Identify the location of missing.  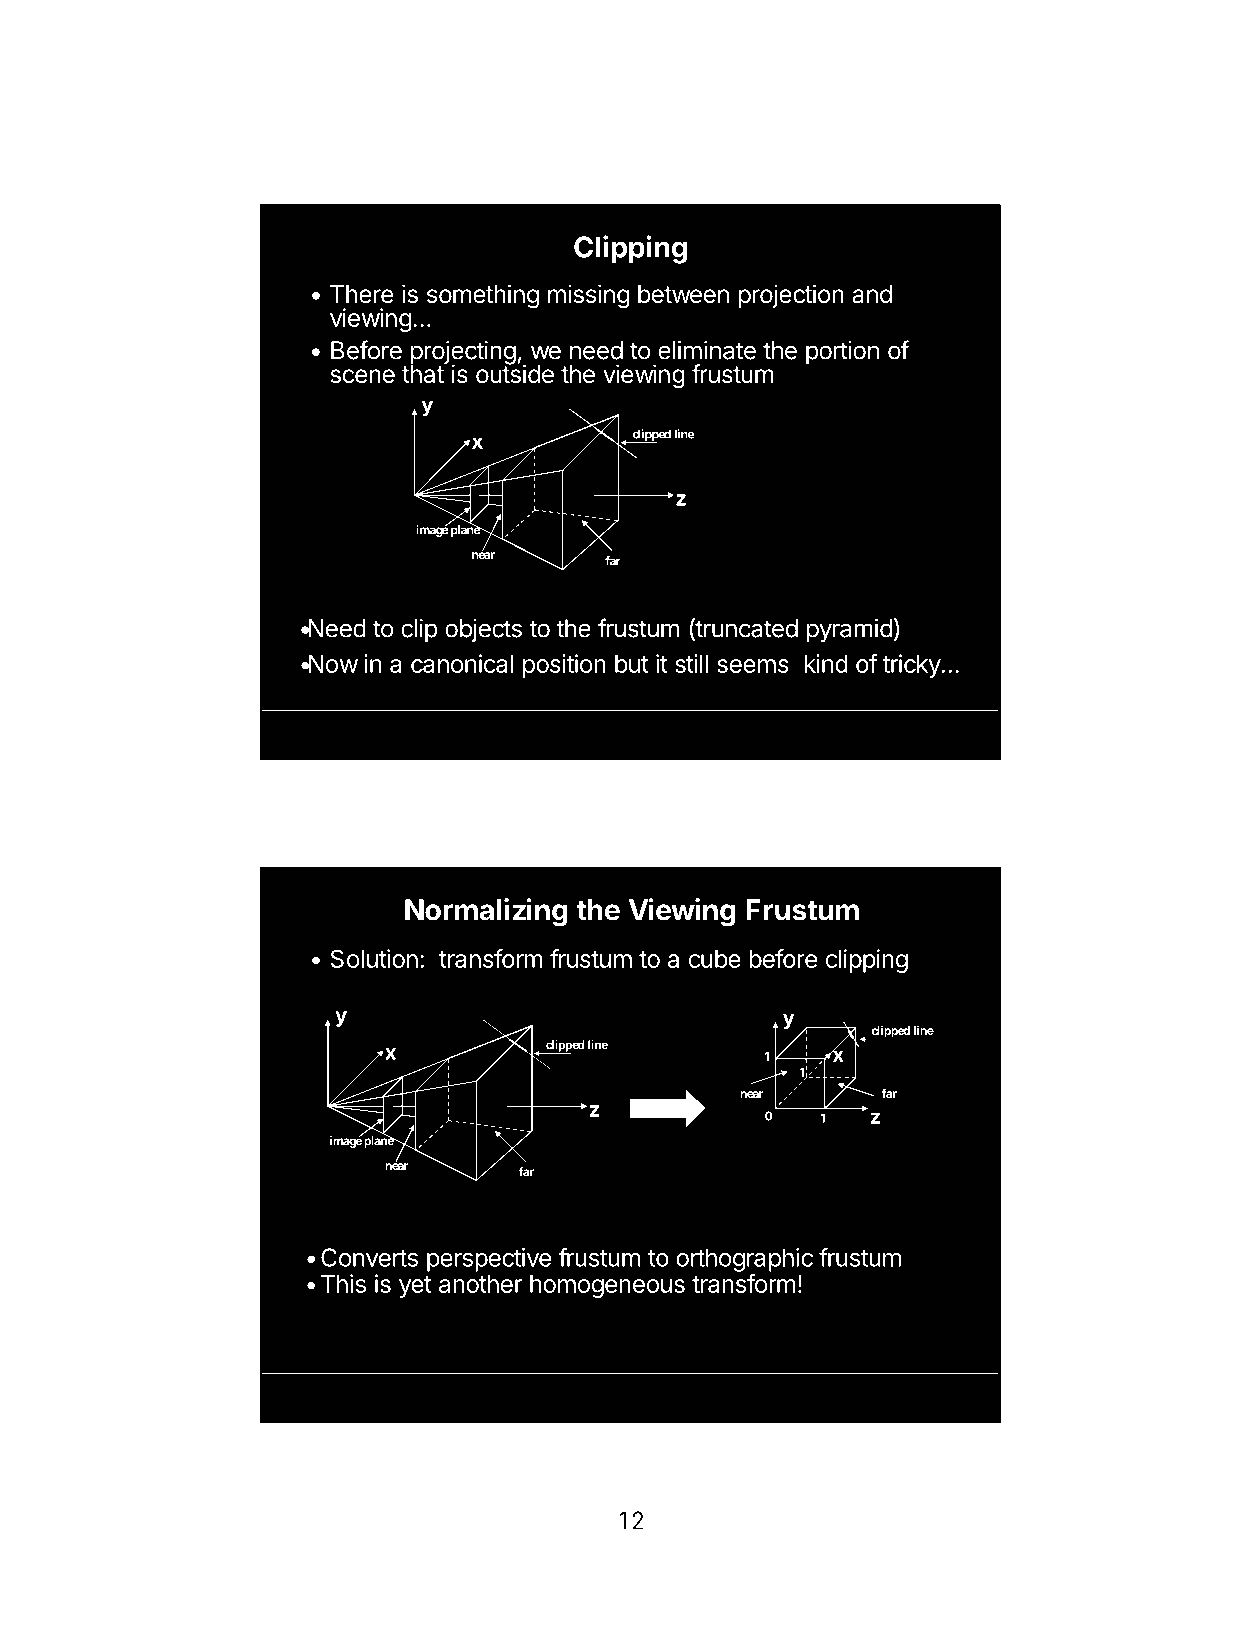
(589, 296).
